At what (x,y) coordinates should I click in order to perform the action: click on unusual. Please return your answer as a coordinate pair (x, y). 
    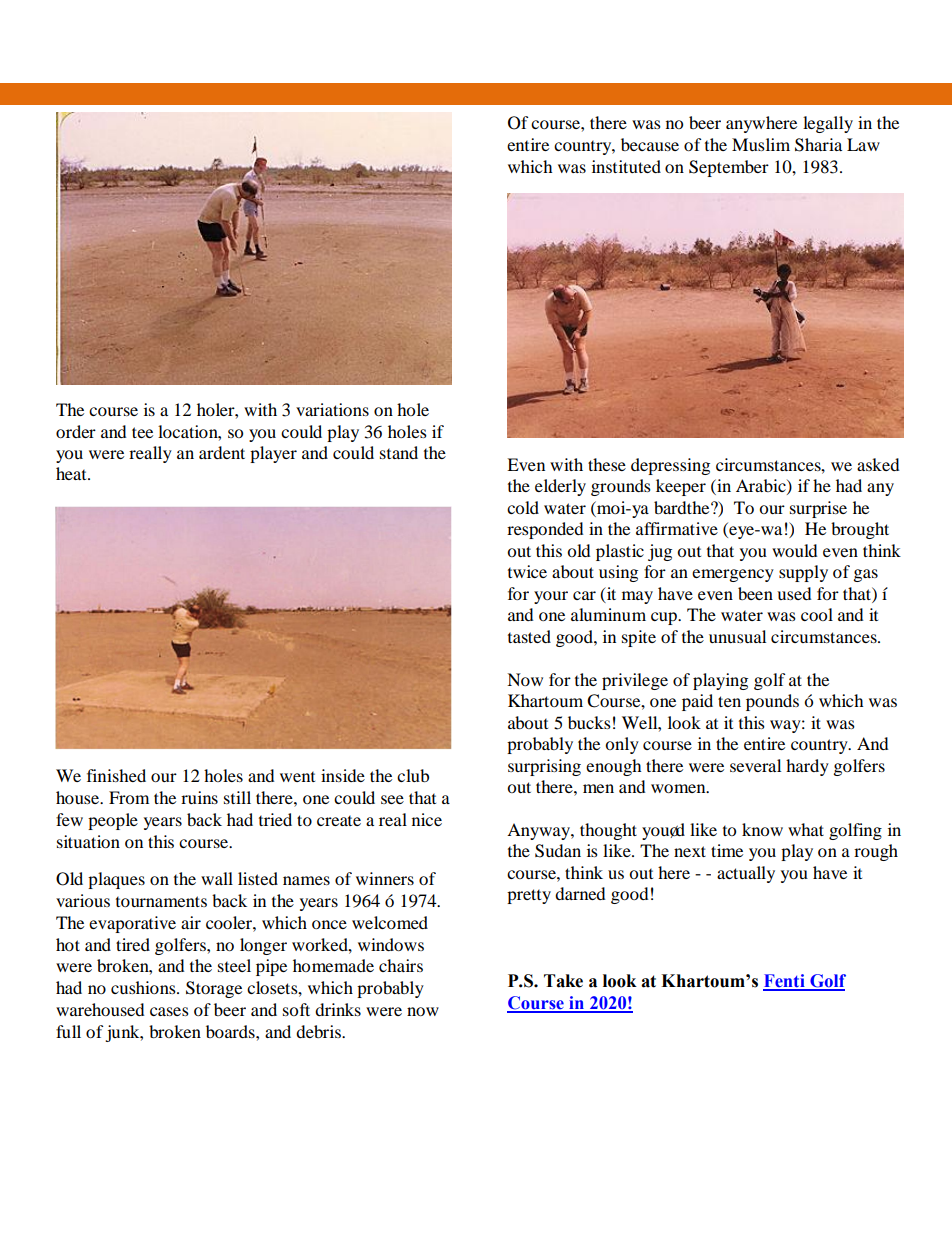
    Looking at the image, I should click on (737, 636).
